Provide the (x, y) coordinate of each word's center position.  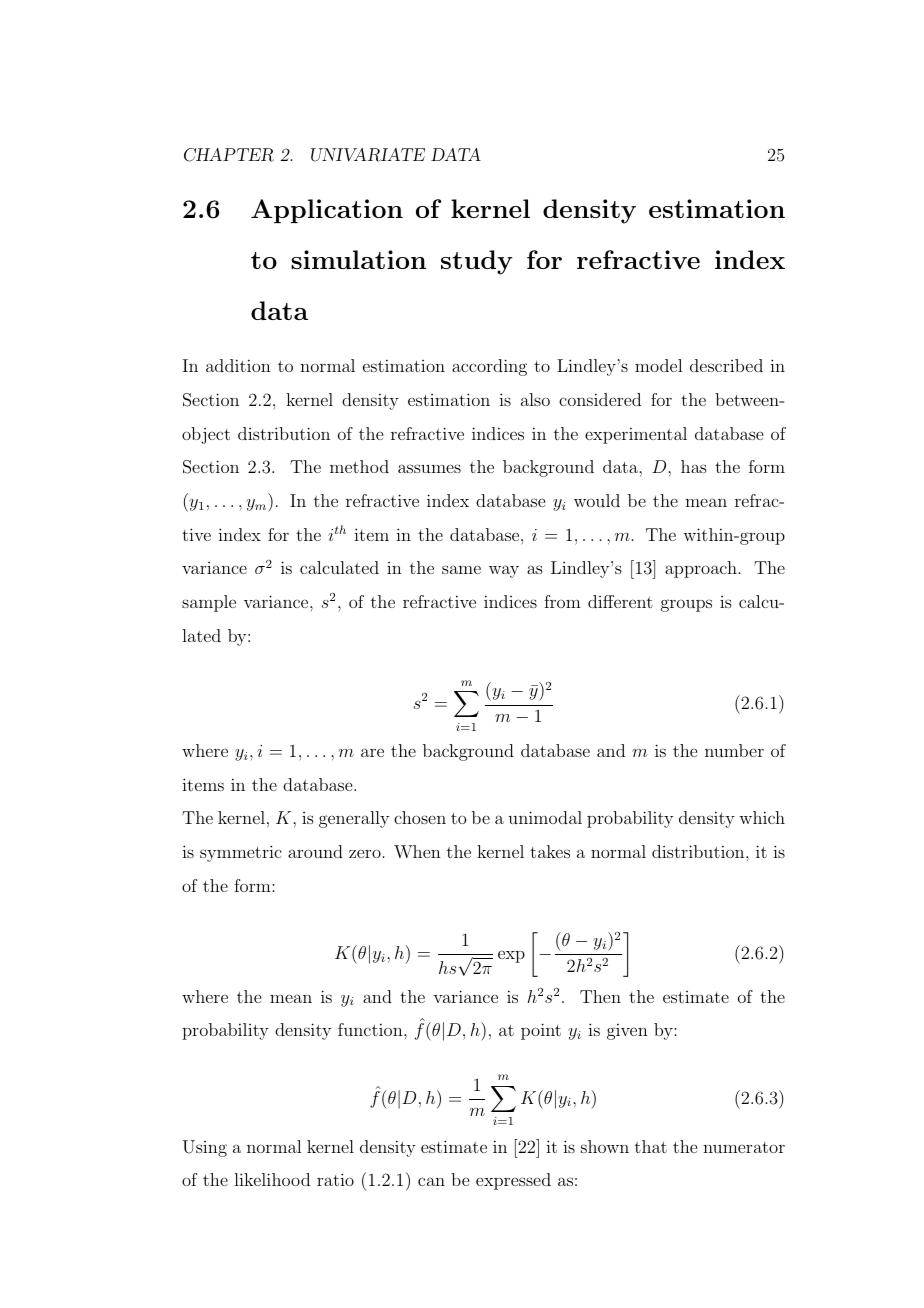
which (762, 817)
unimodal (545, 817)
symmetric (241, 853)
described (726, 365)
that (651, 1146)
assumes (429, 468)
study (476, 262)
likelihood (272, 1179)
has (694, 466)
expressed (513, 1181)
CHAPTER (229, 155)
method (359, 466)
